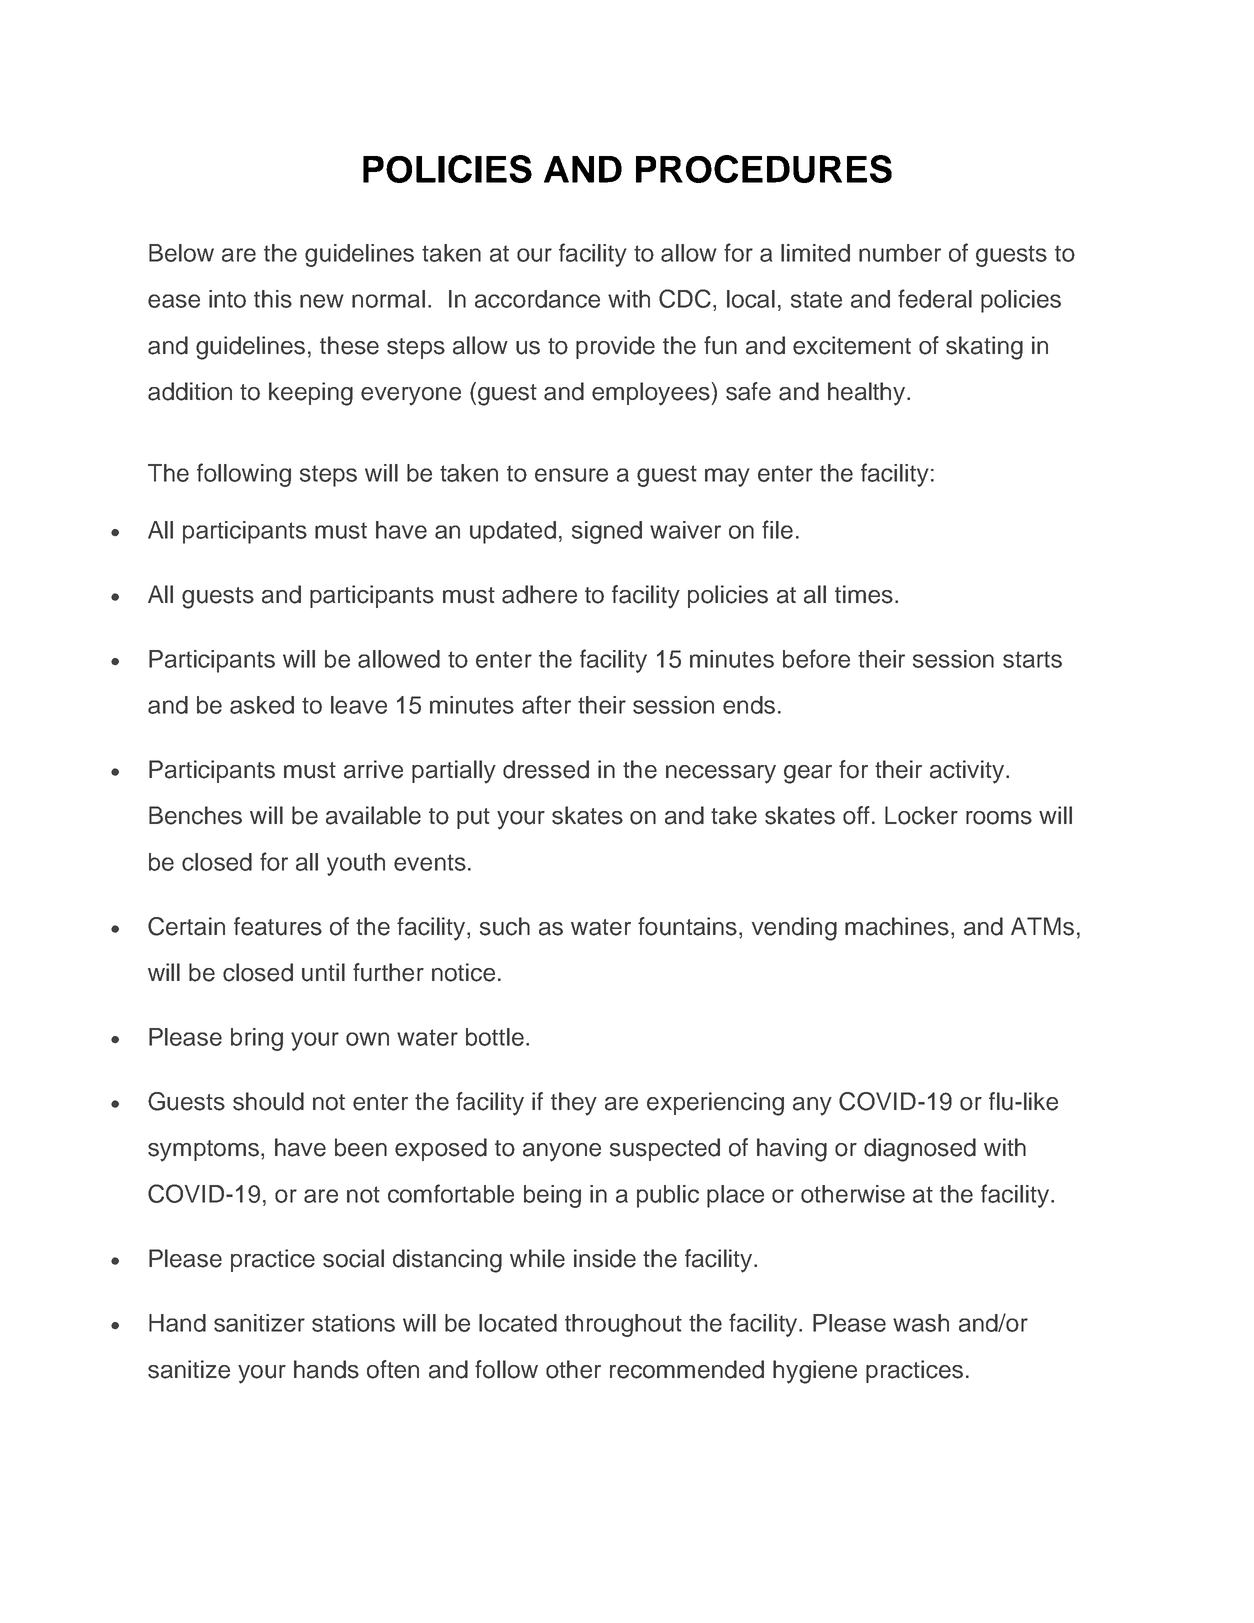  What do you see at coordinates (278, 926) in the screenshot?
I see `features` at bounding box center [278, 926].
